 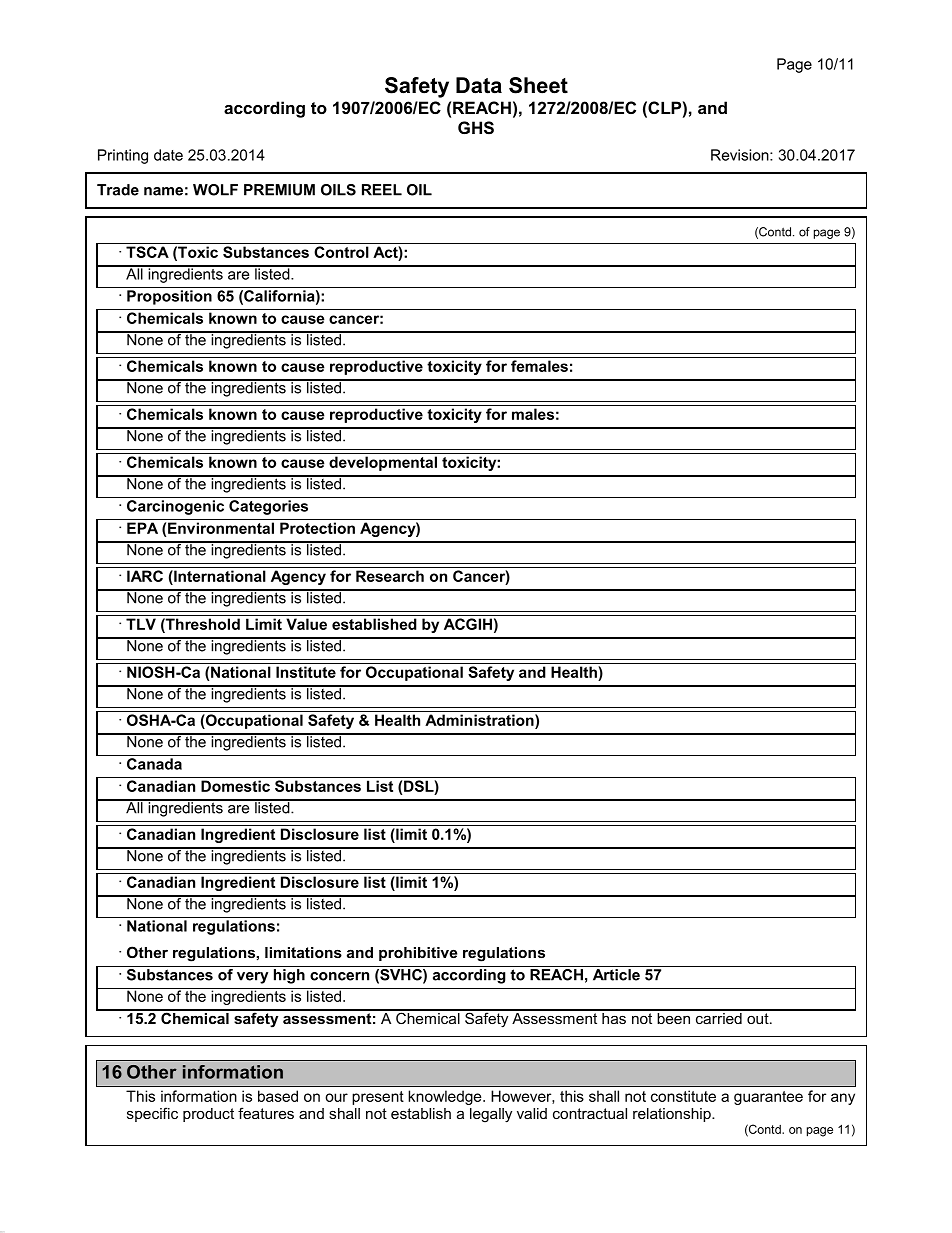 I want to click on Article, so click(x=616, y=973).
